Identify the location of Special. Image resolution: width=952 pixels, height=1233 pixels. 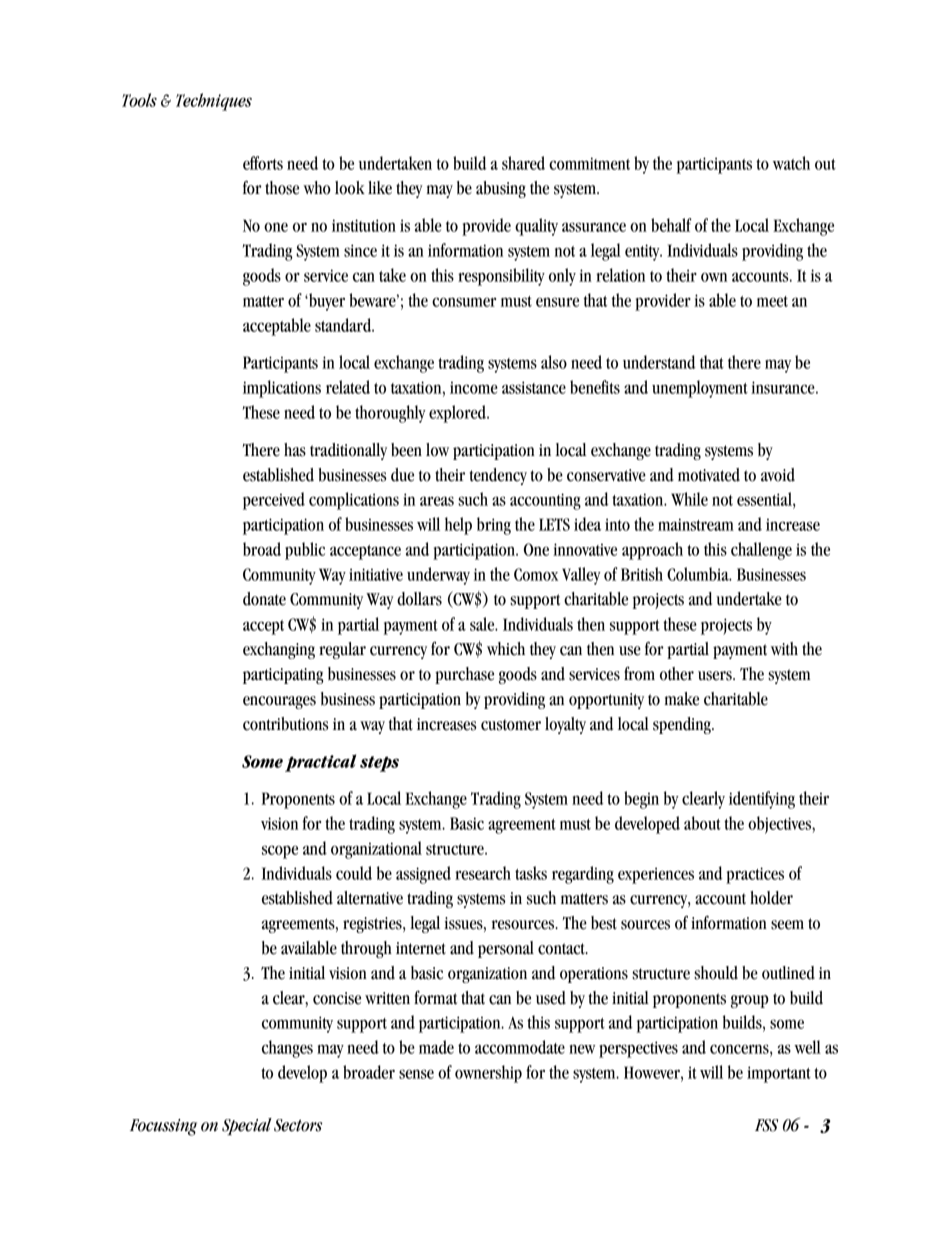
(247, 1126).
